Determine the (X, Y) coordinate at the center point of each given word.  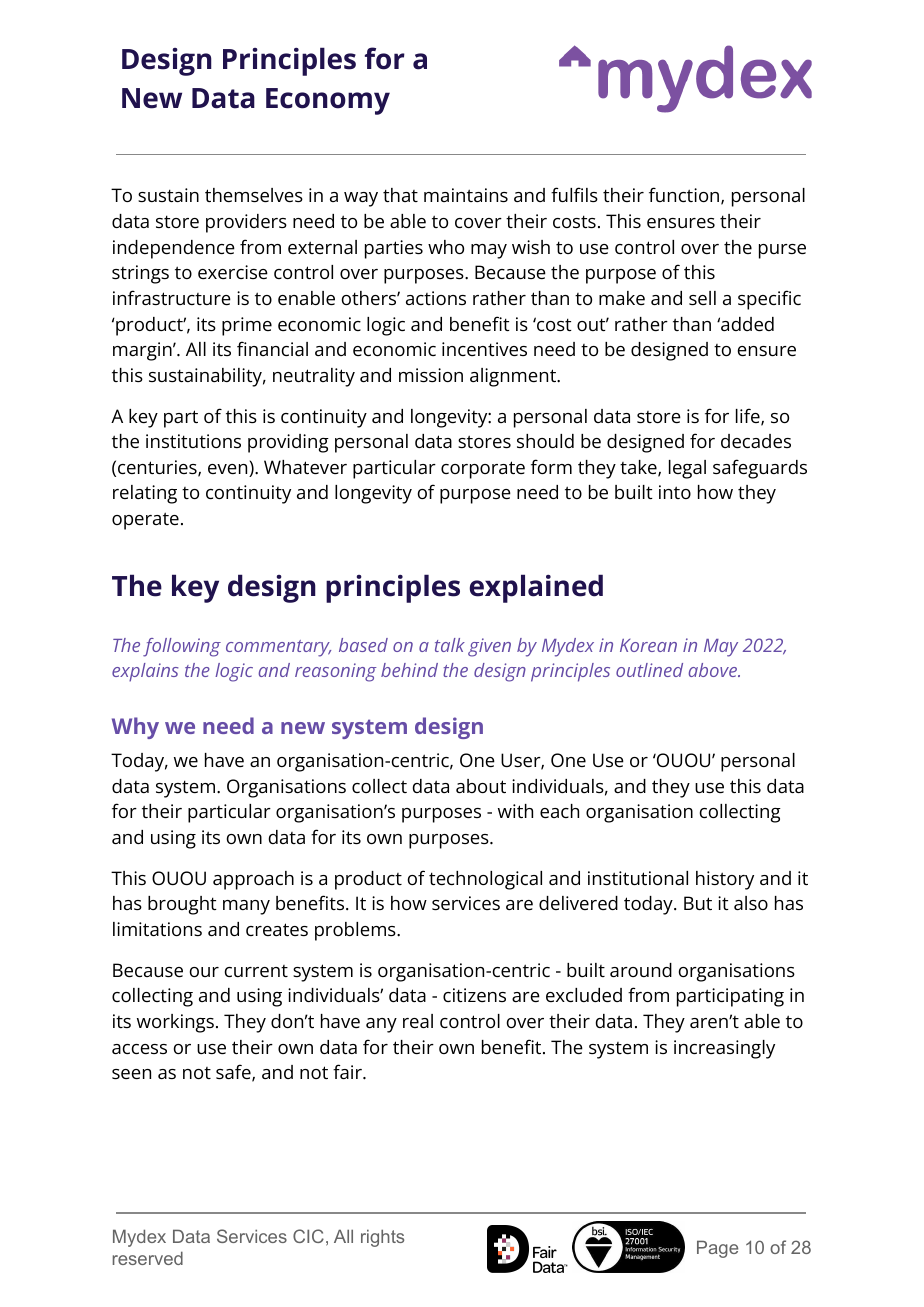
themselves (254, 195)
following (182, 647)
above (714, 670)
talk (450, 645)
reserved (148, 1258)
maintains (466, 195)
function (684, 194)
